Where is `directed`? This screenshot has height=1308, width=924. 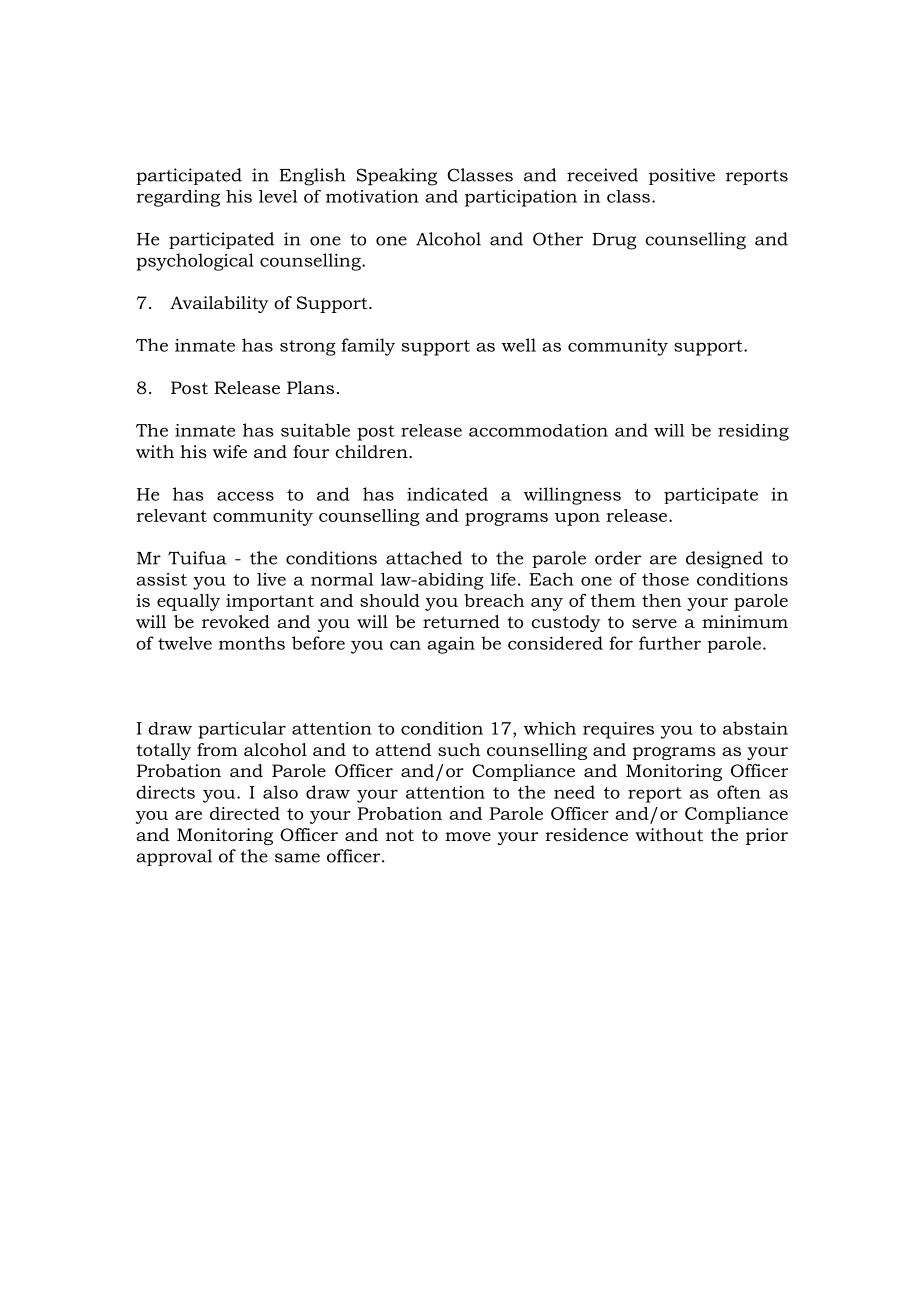
directed is located at coordinates (245, 813).
